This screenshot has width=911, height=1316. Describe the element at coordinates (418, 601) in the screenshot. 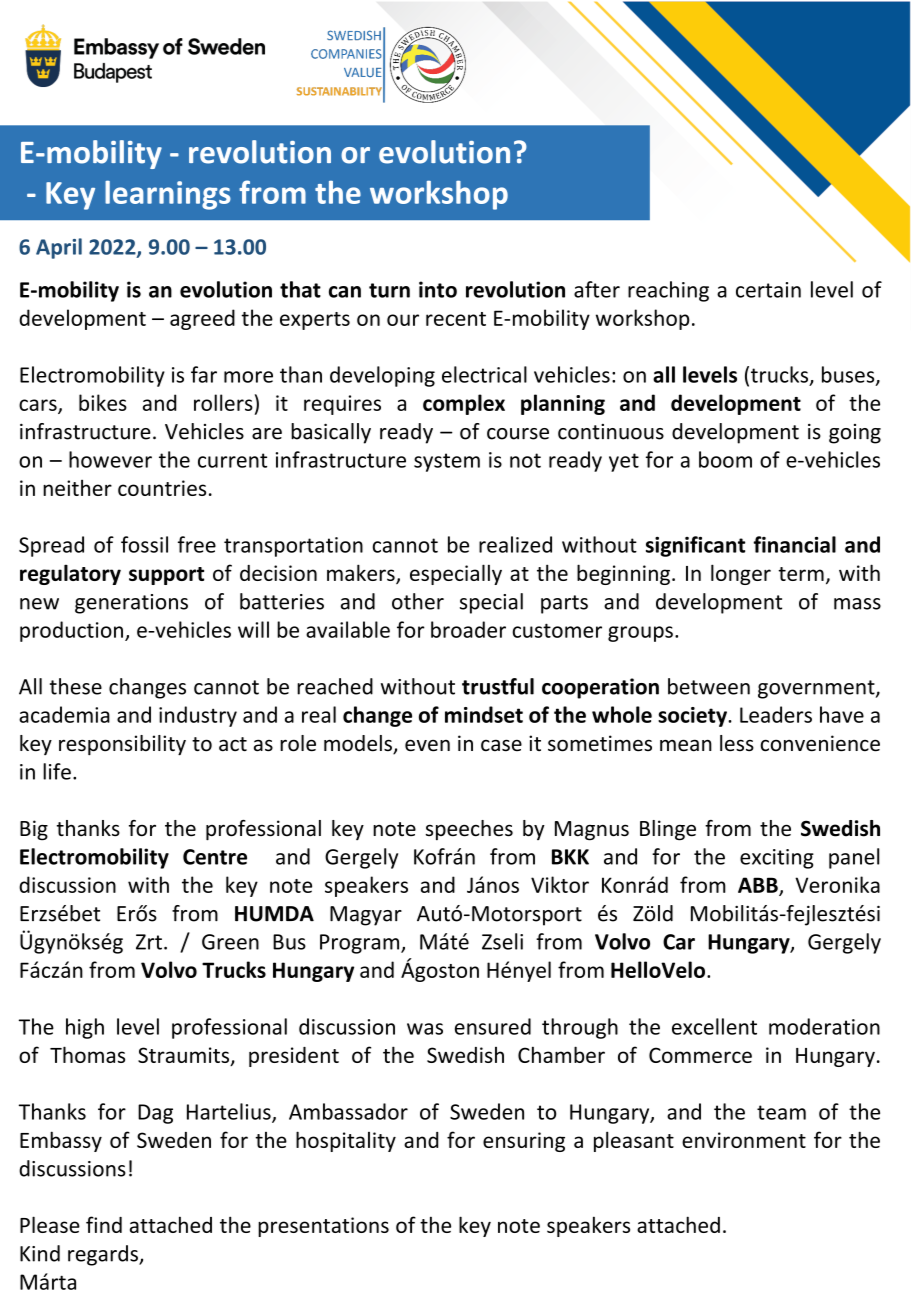

I see `other` at that location.
